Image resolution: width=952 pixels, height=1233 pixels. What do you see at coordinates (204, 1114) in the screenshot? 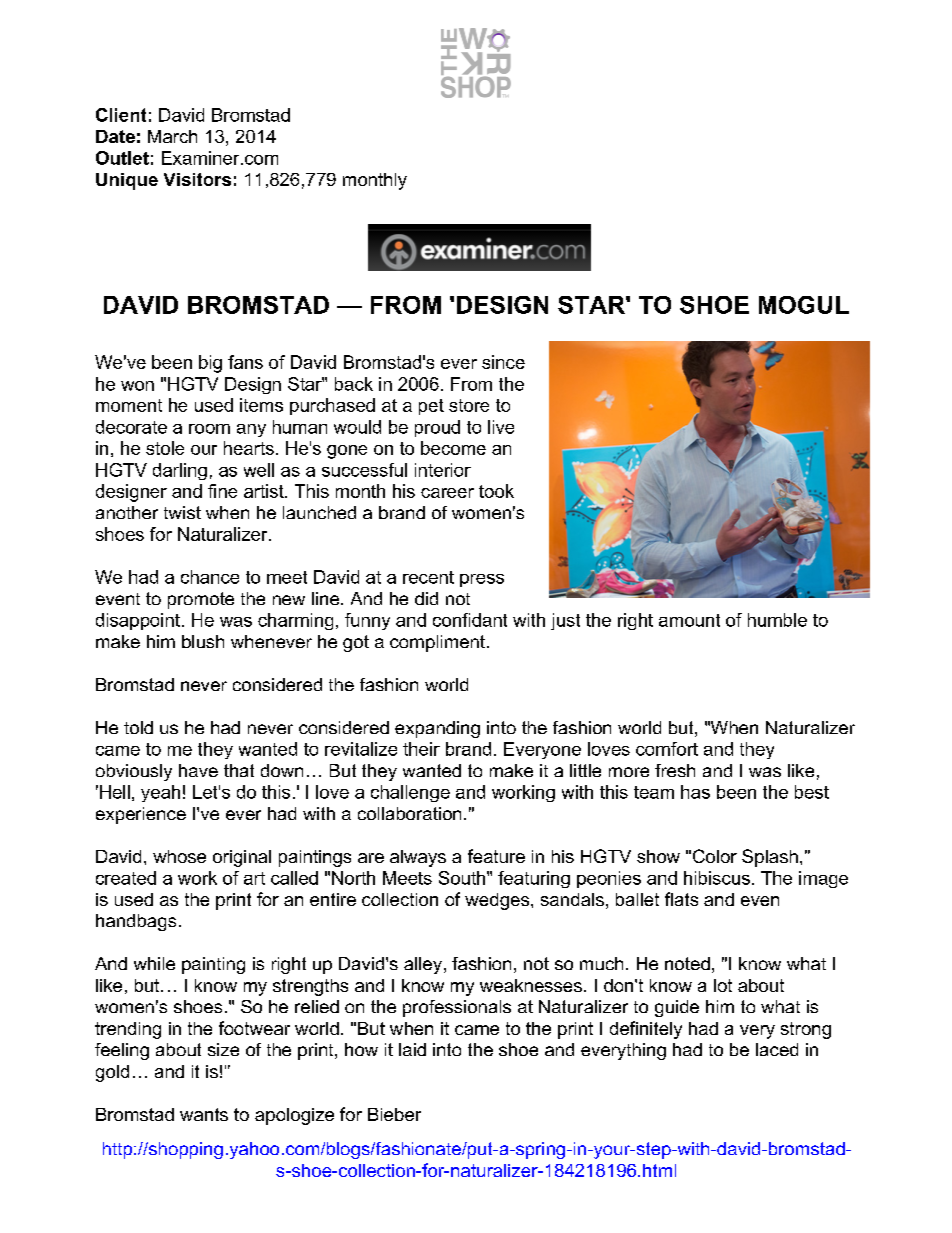
I see `wants` at bounding box center [204, 1114].
